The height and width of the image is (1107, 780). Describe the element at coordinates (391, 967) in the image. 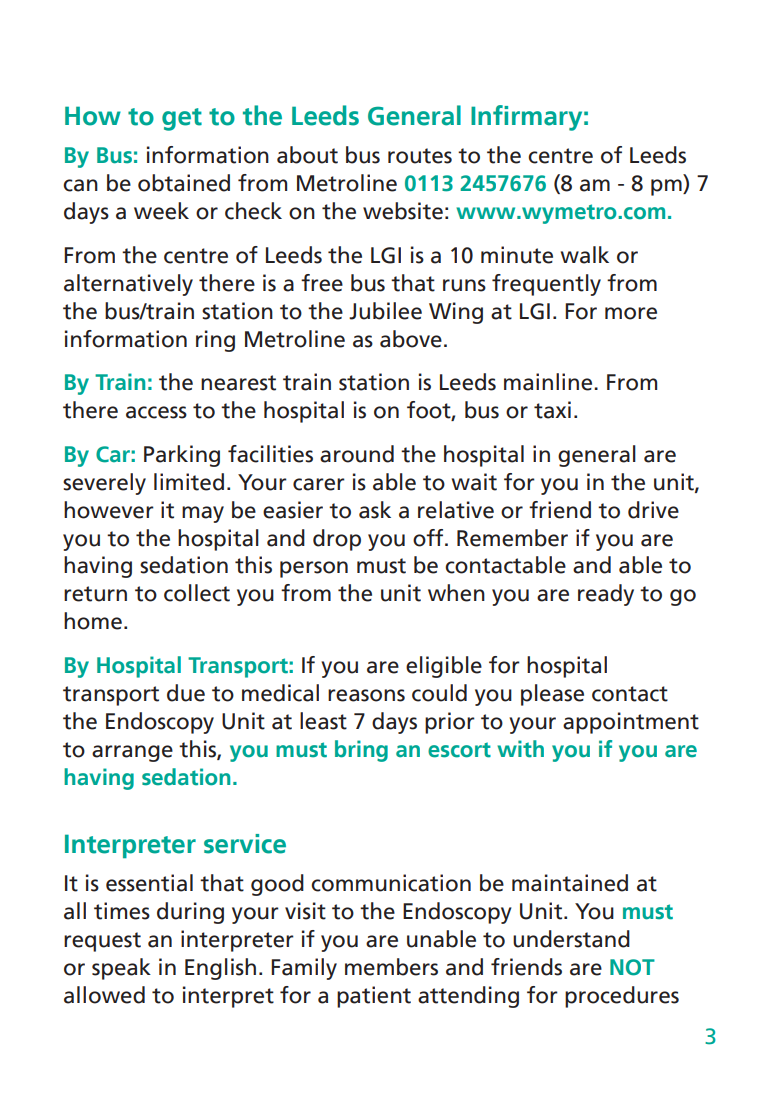

I see `members` at that location.
